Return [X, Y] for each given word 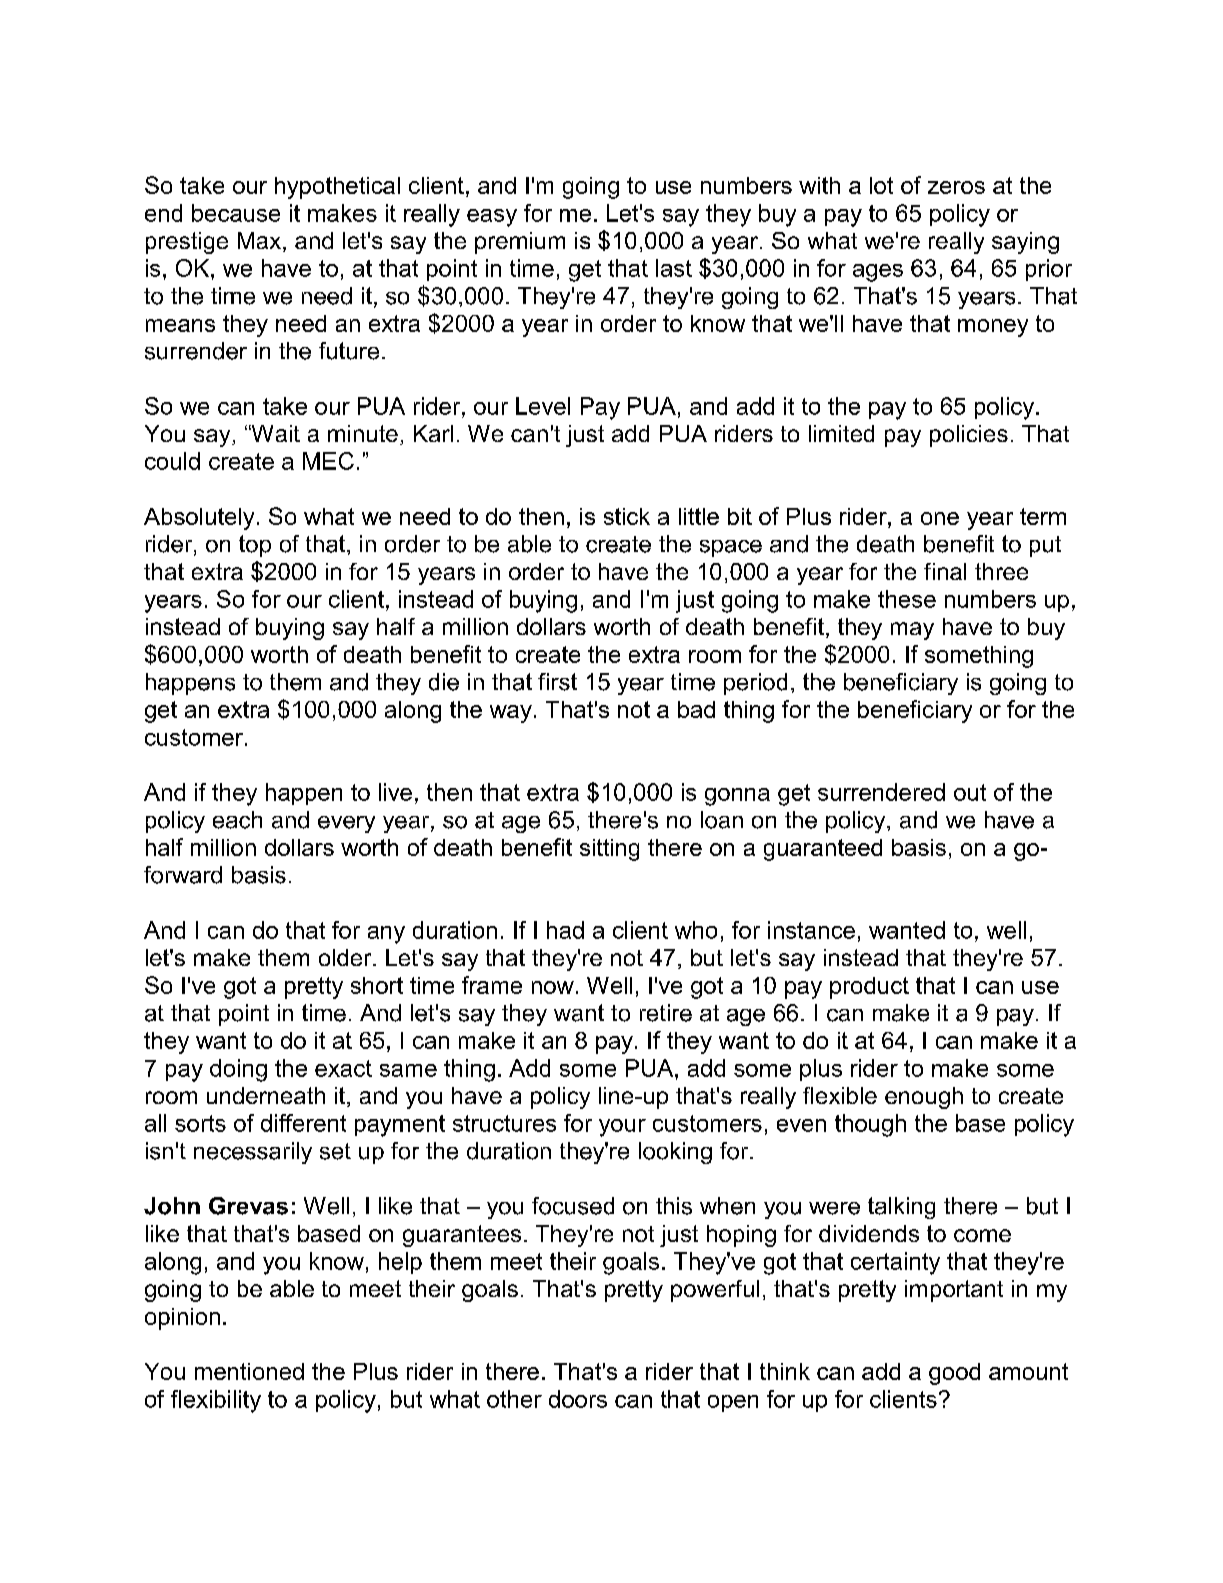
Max [261, 242]
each [237, 820]
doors [578, 1399]
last [674, 268]
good [954, 1374]
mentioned [249, 1371]
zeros [956, 187]
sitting [609, 850]
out [970, 792]
